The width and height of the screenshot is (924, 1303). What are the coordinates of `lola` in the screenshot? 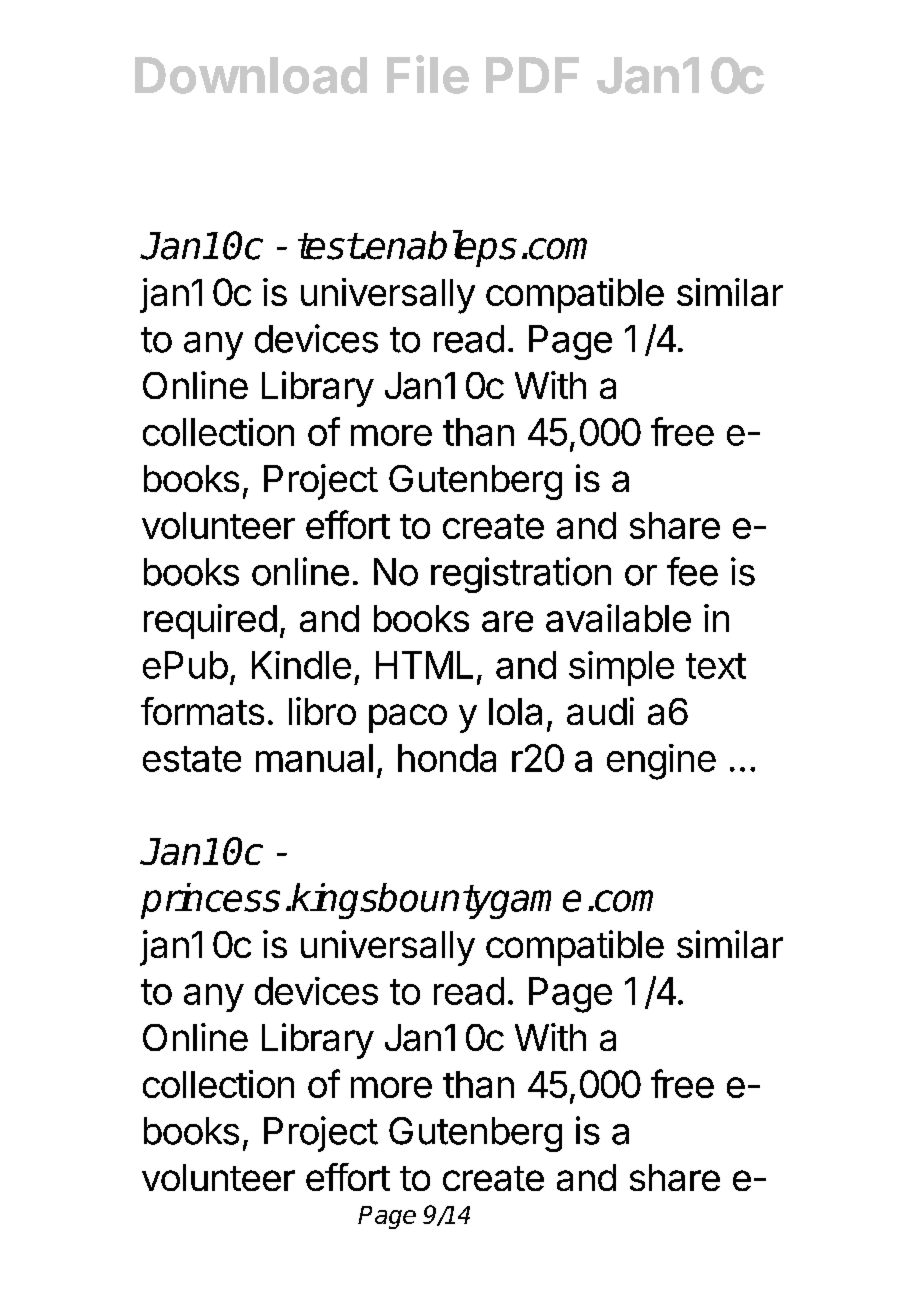 It's located at (515, 711).
